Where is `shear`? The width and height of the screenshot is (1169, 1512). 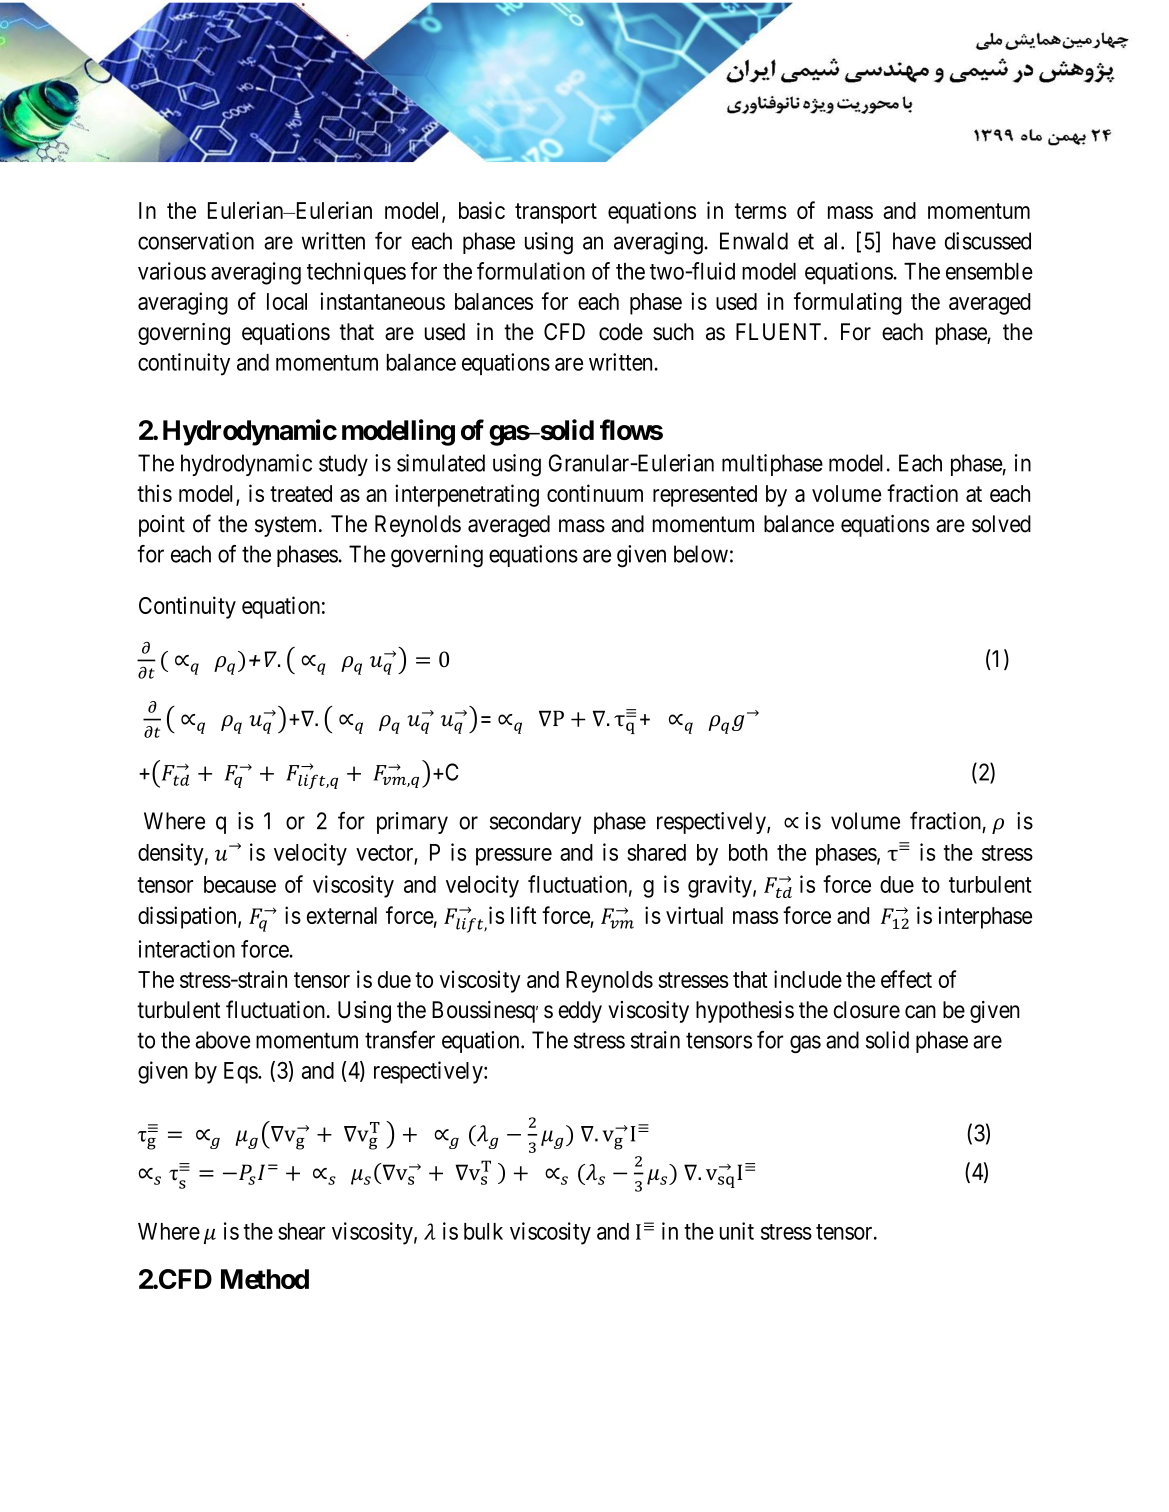
shear is located at coordinates (301, 1231).
